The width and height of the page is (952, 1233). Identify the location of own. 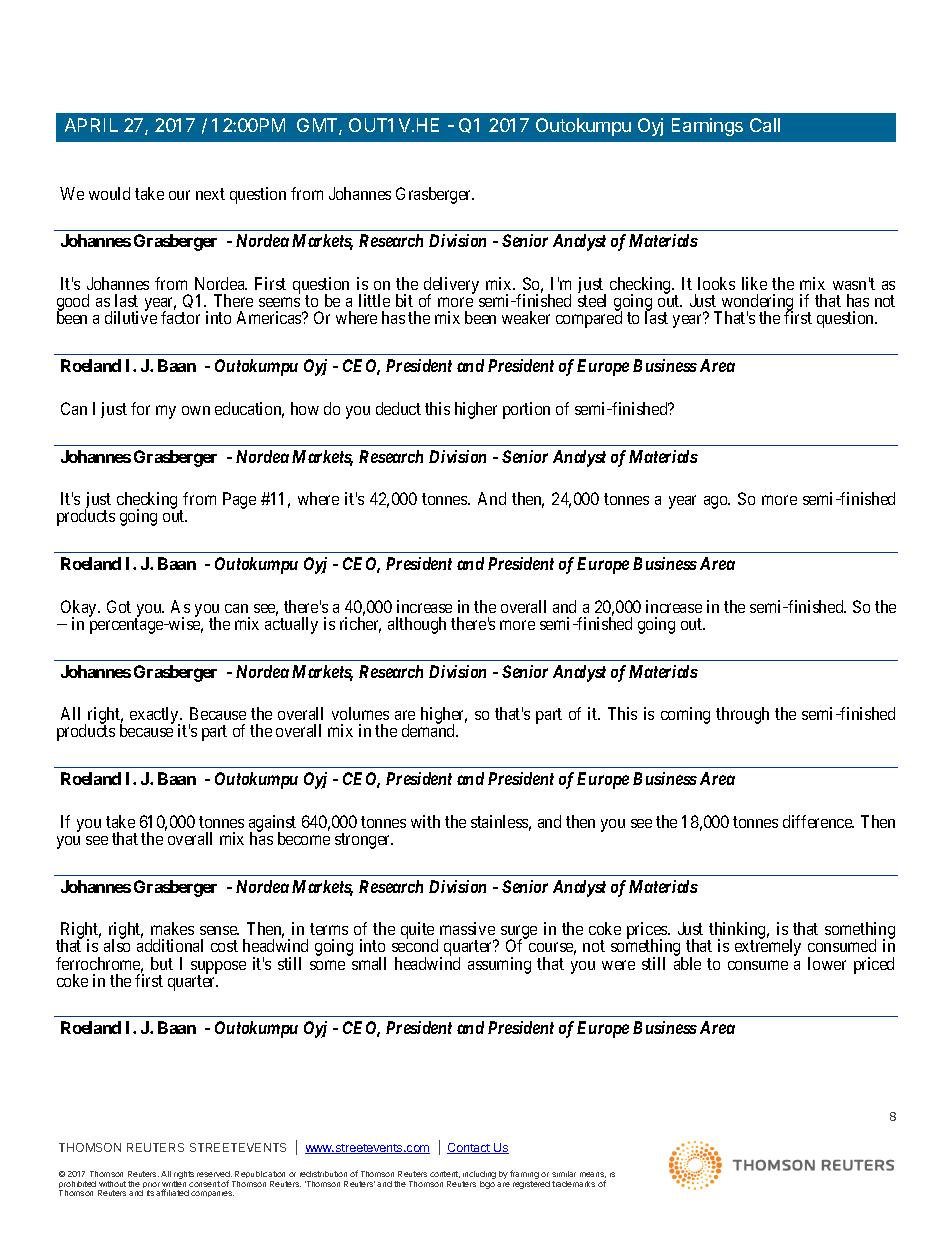
(196, 410).
